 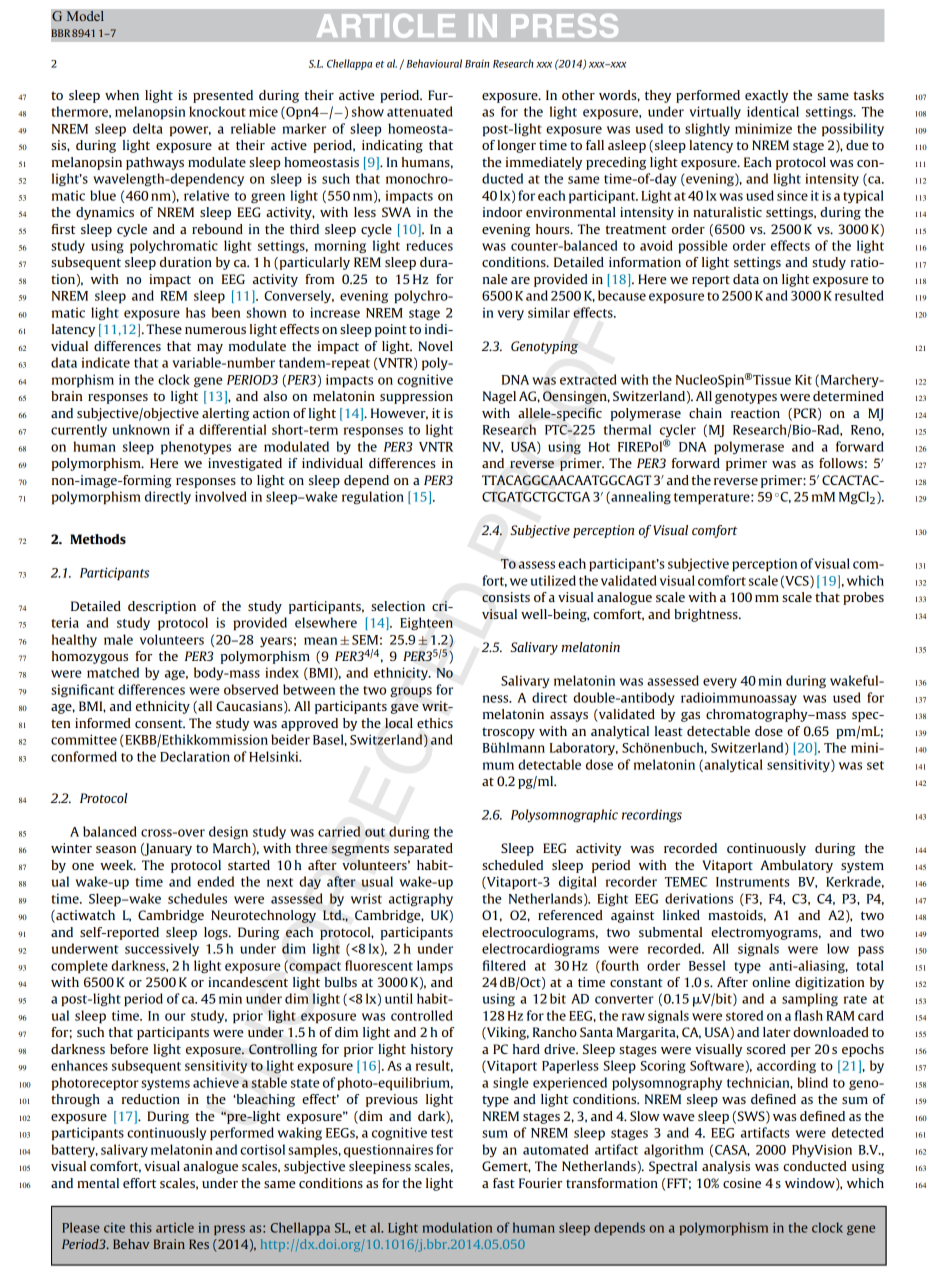 I want to click on cosine, so click(x=742, y=1183).
